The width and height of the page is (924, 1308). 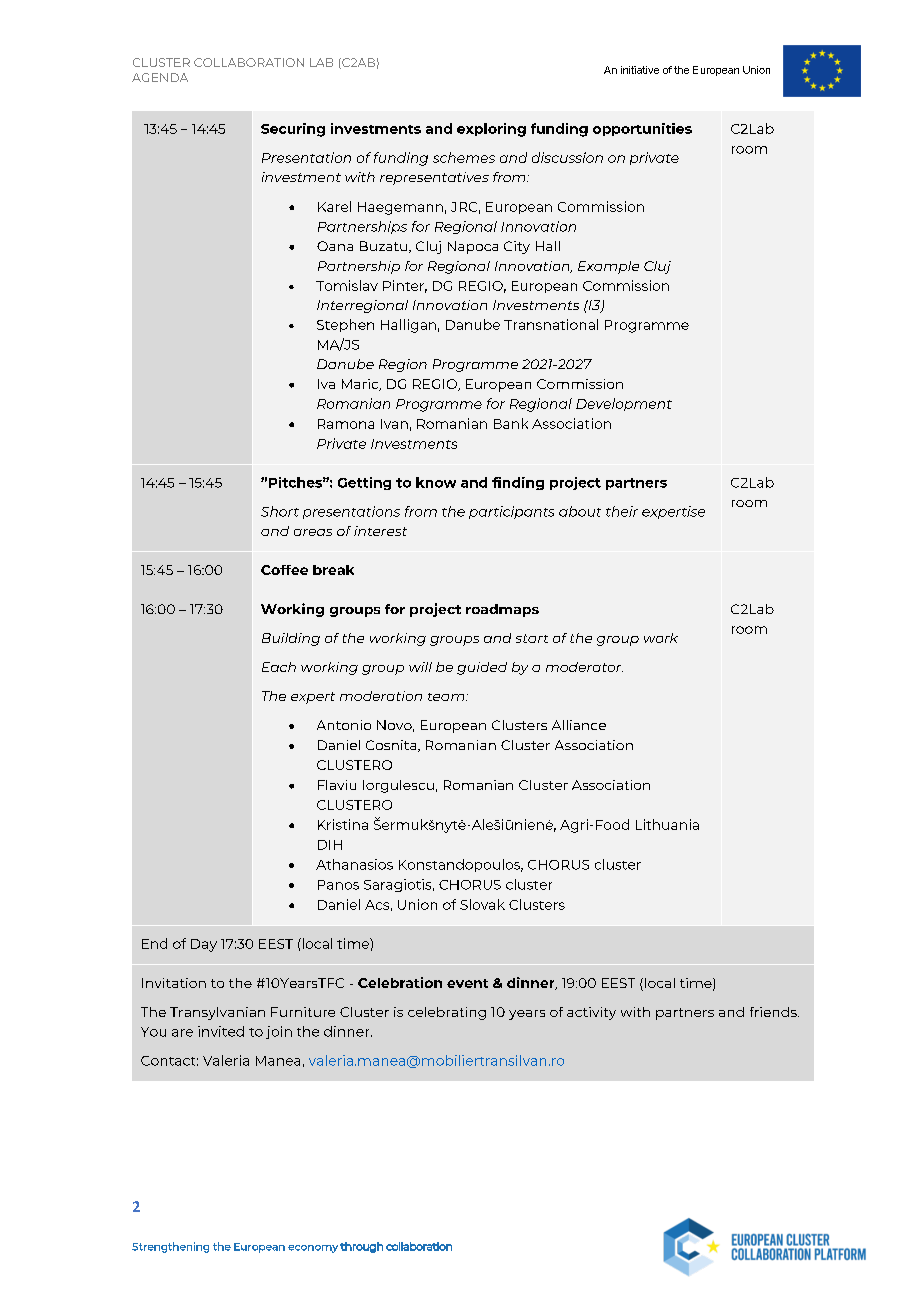 What do you see at coordinates (511, 423) in the page?
I see `Bank` at bounding box center [511, 423].
